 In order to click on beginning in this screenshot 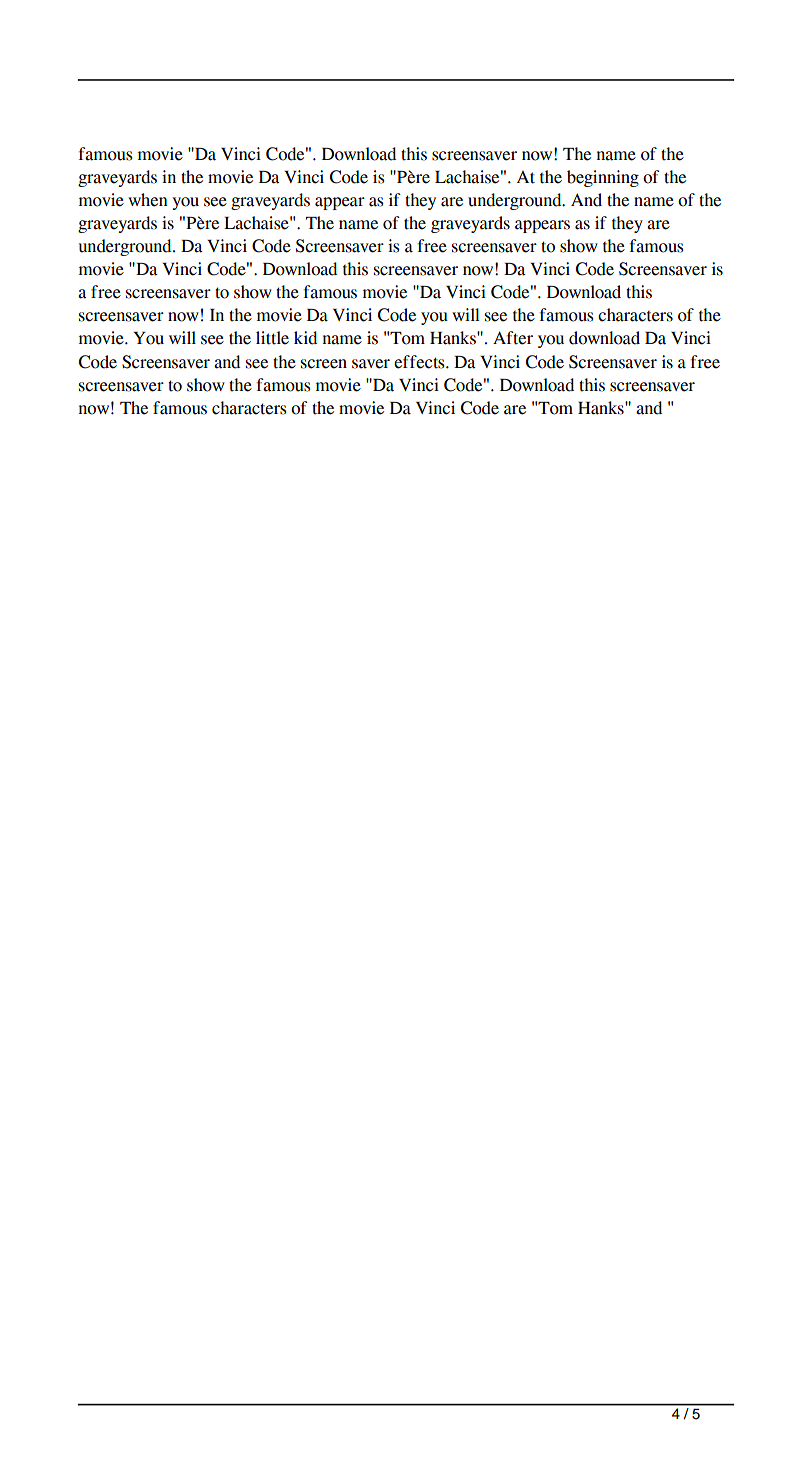, I will do `click(603, 178)`.
